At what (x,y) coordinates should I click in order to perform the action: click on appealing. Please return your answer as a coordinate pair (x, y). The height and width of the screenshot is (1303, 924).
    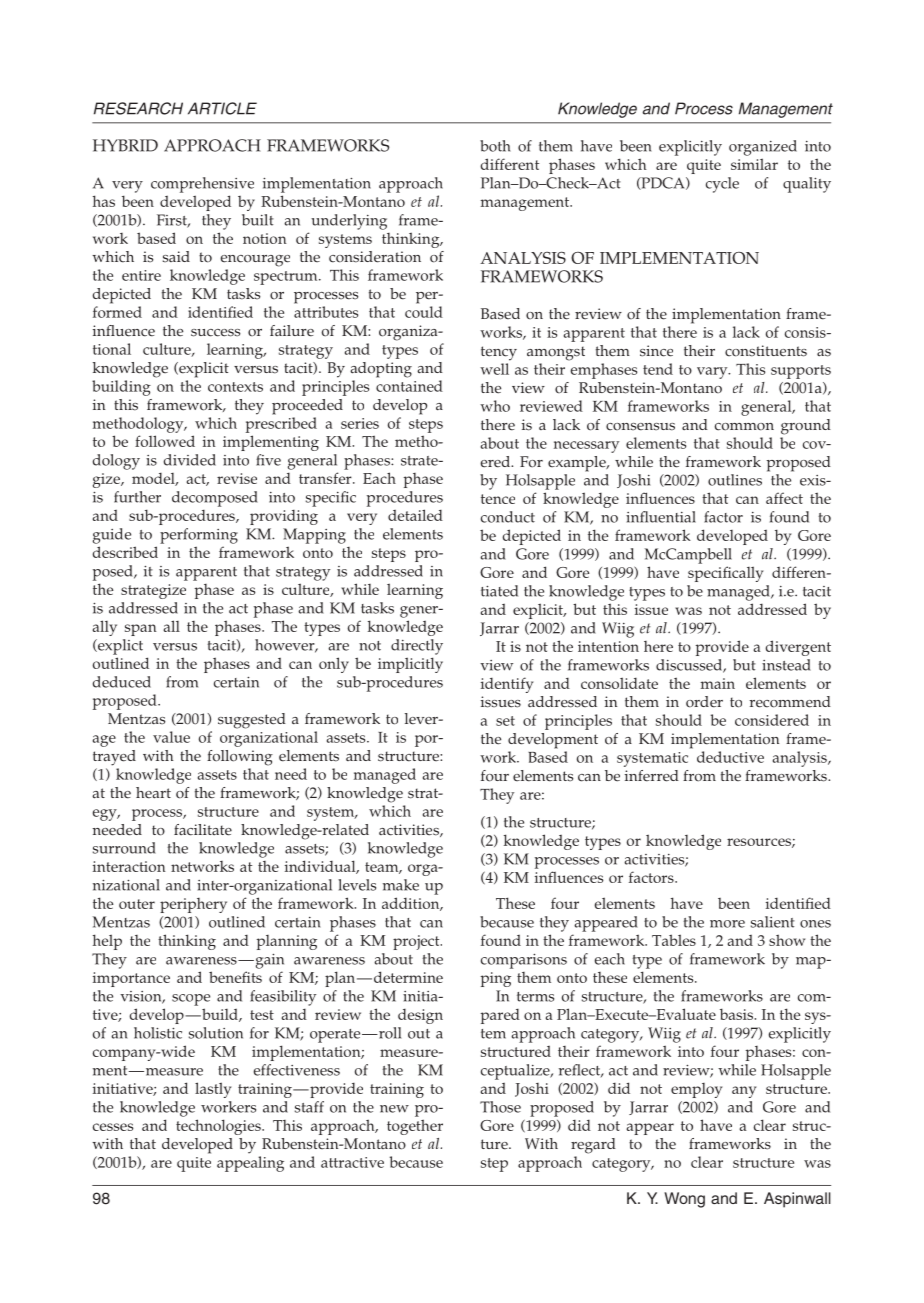
    Looking at the image, I should click on (250, 1164).
